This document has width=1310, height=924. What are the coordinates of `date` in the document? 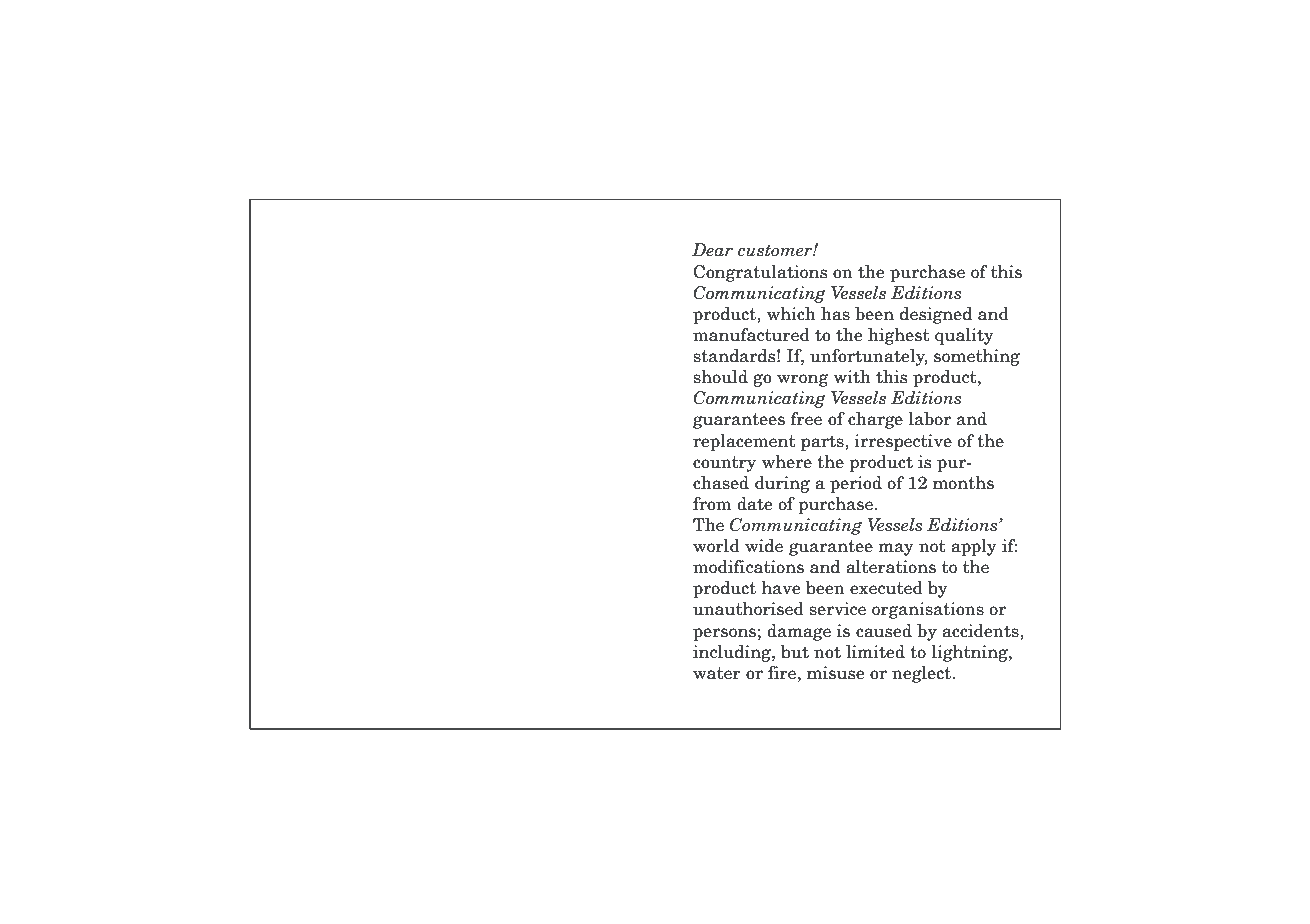 It's located at (755, 504).
